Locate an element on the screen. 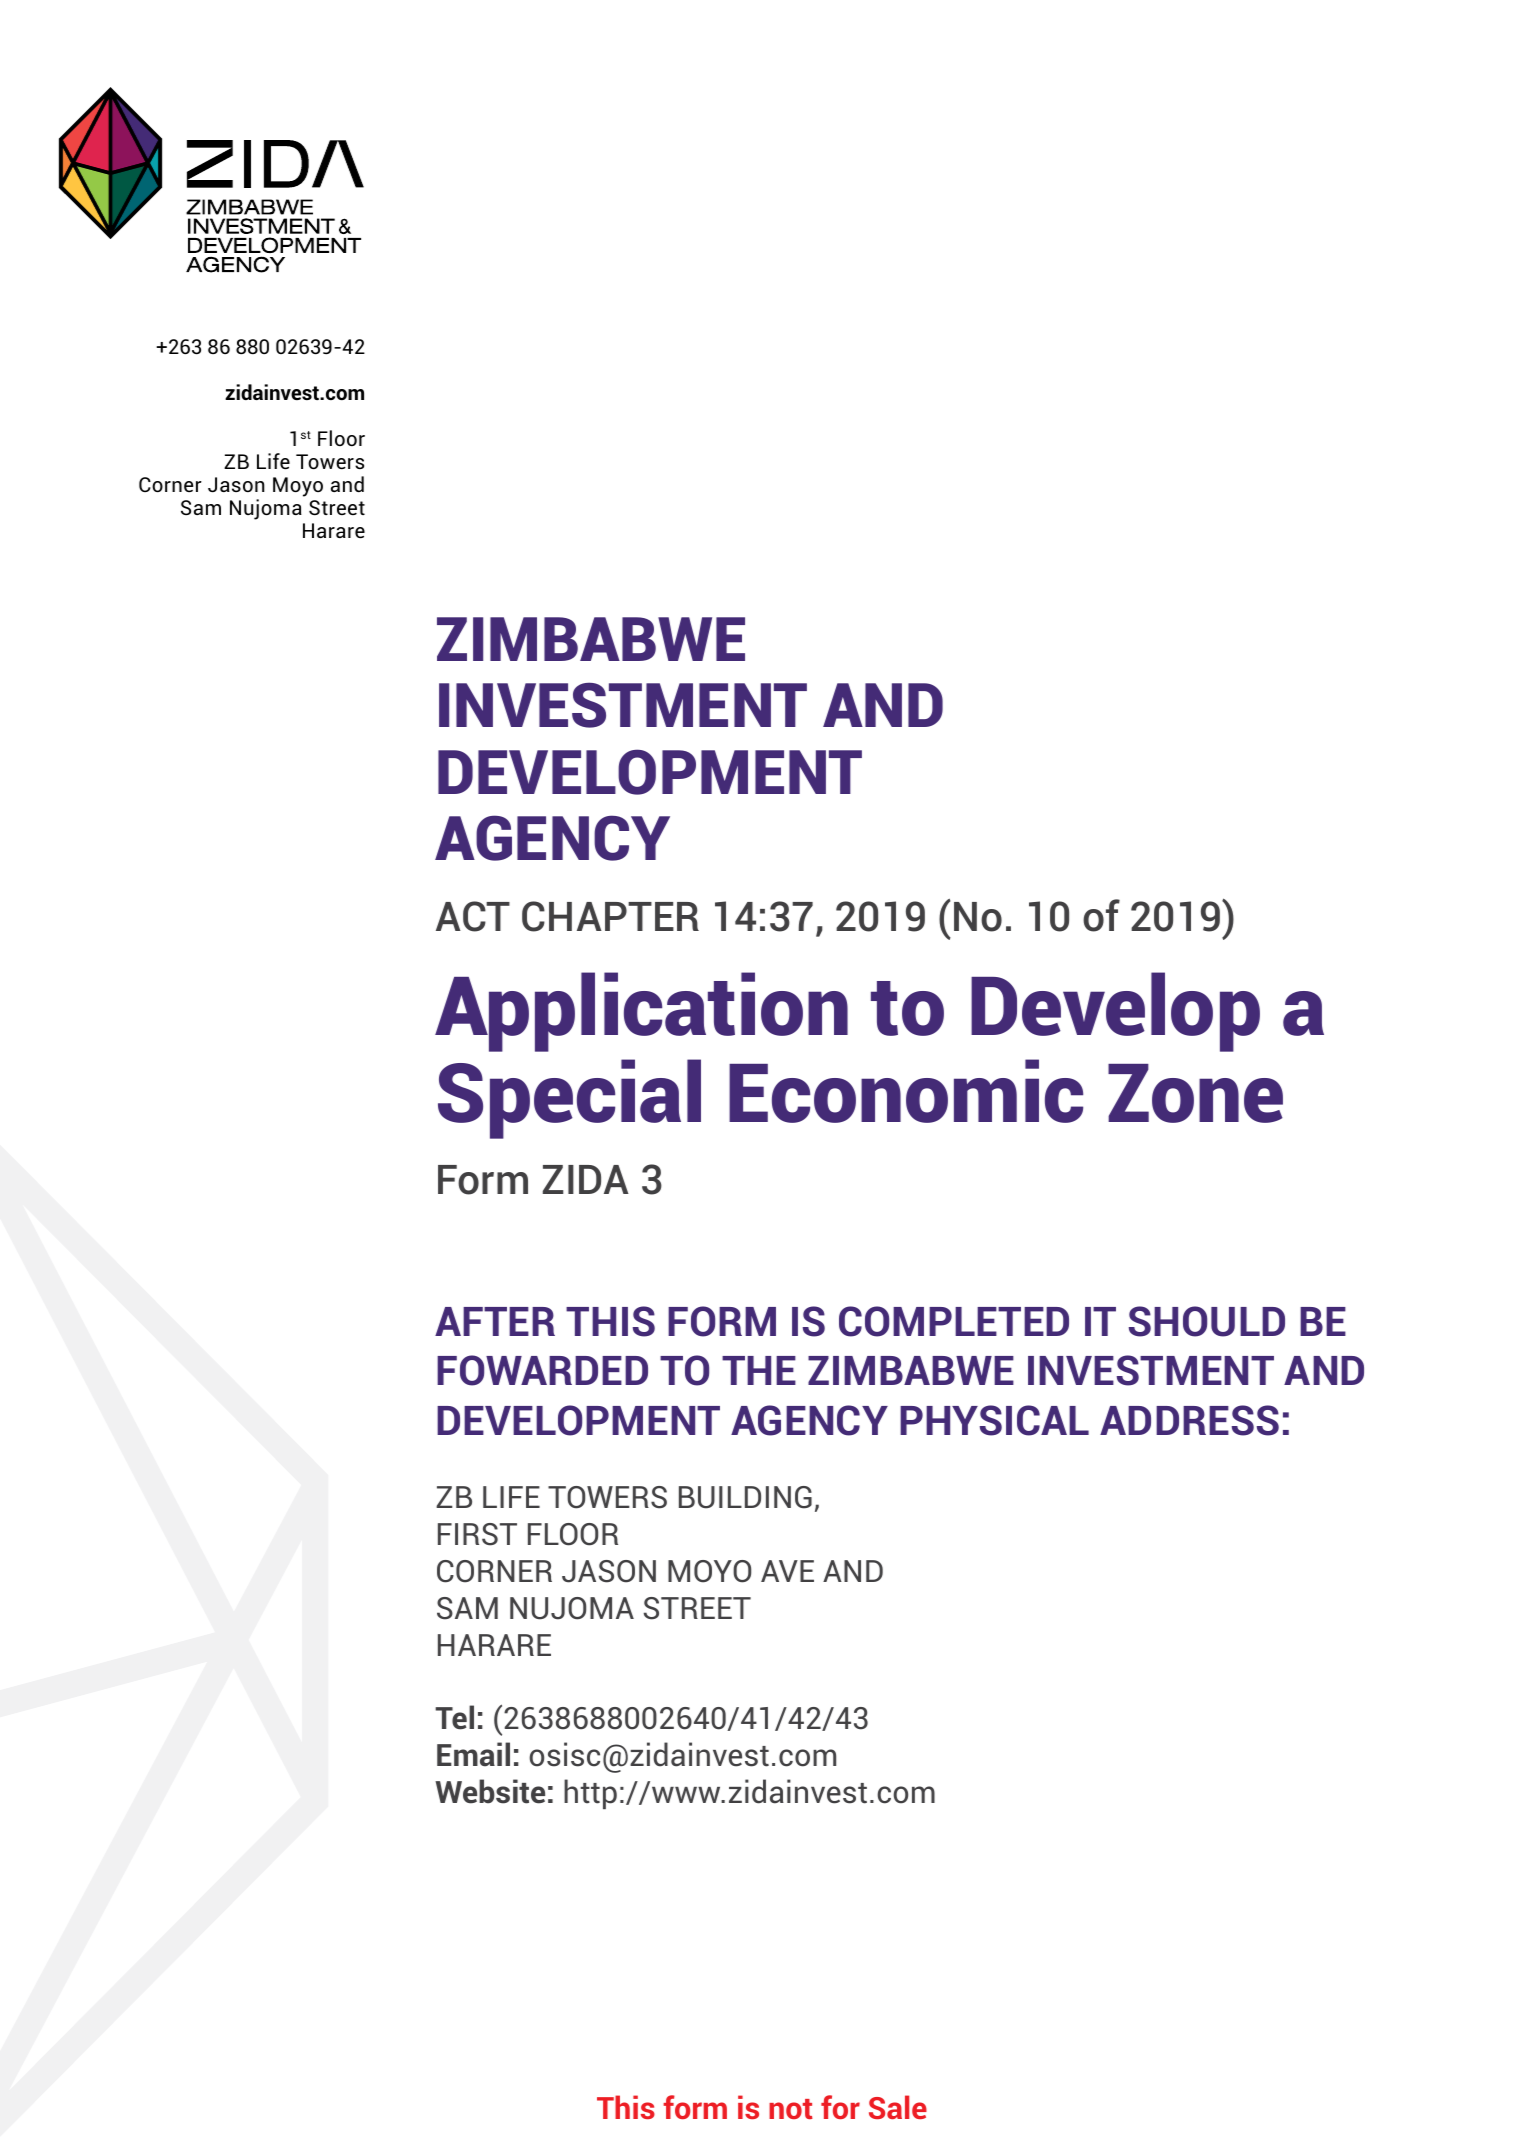  AFTER is located at coordinates (495, 1321).
